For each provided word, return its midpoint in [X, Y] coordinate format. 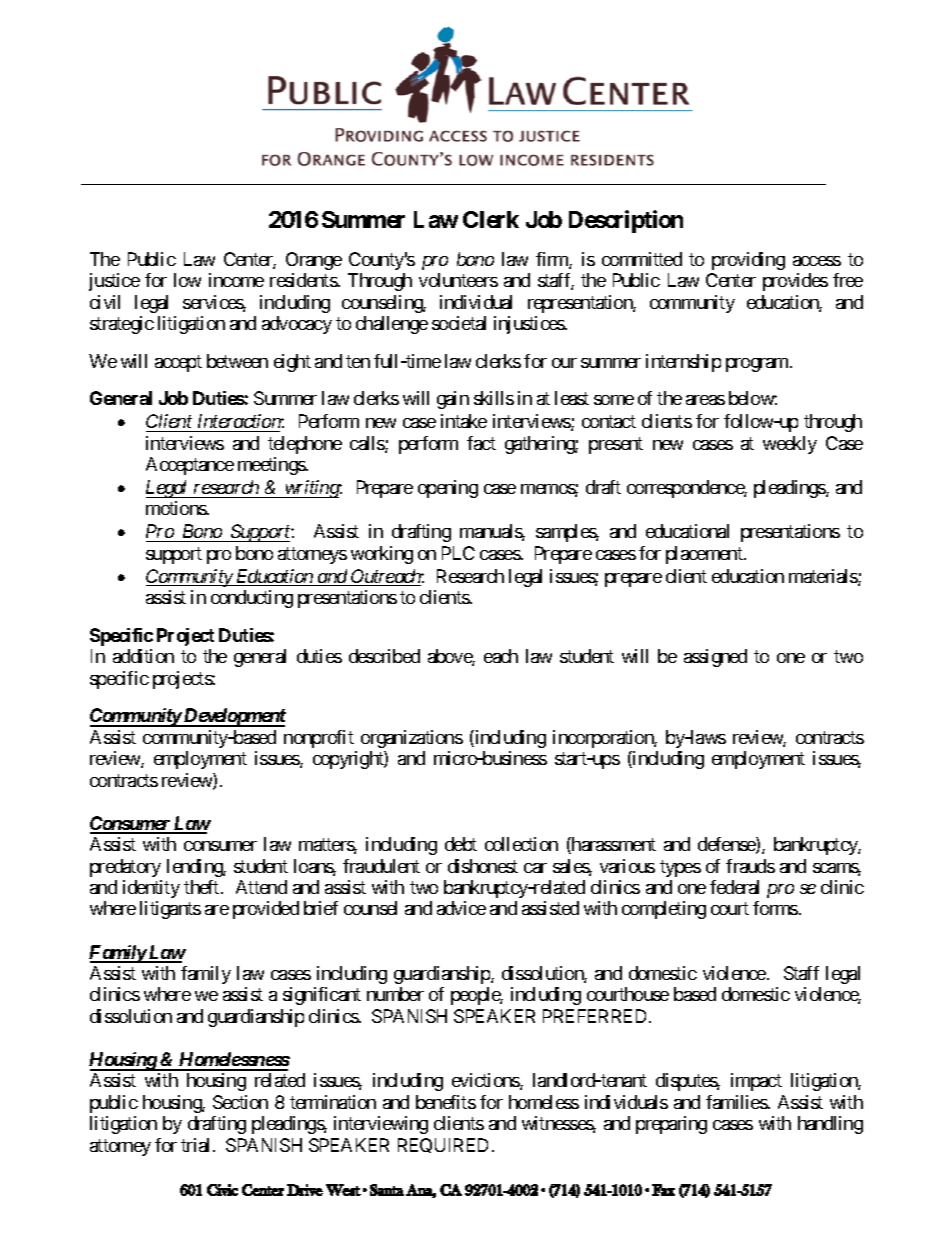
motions [177, 508]
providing [748, 261]
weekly [790, 445]
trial [197, 1145]
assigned [715, 658]
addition [143, 656]
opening [448, 489]
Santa [387, 1190]
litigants [170, 910]
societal [459, 323]
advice [461, 908]
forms [775, 908]
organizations [412, 739]
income [236, 280]
